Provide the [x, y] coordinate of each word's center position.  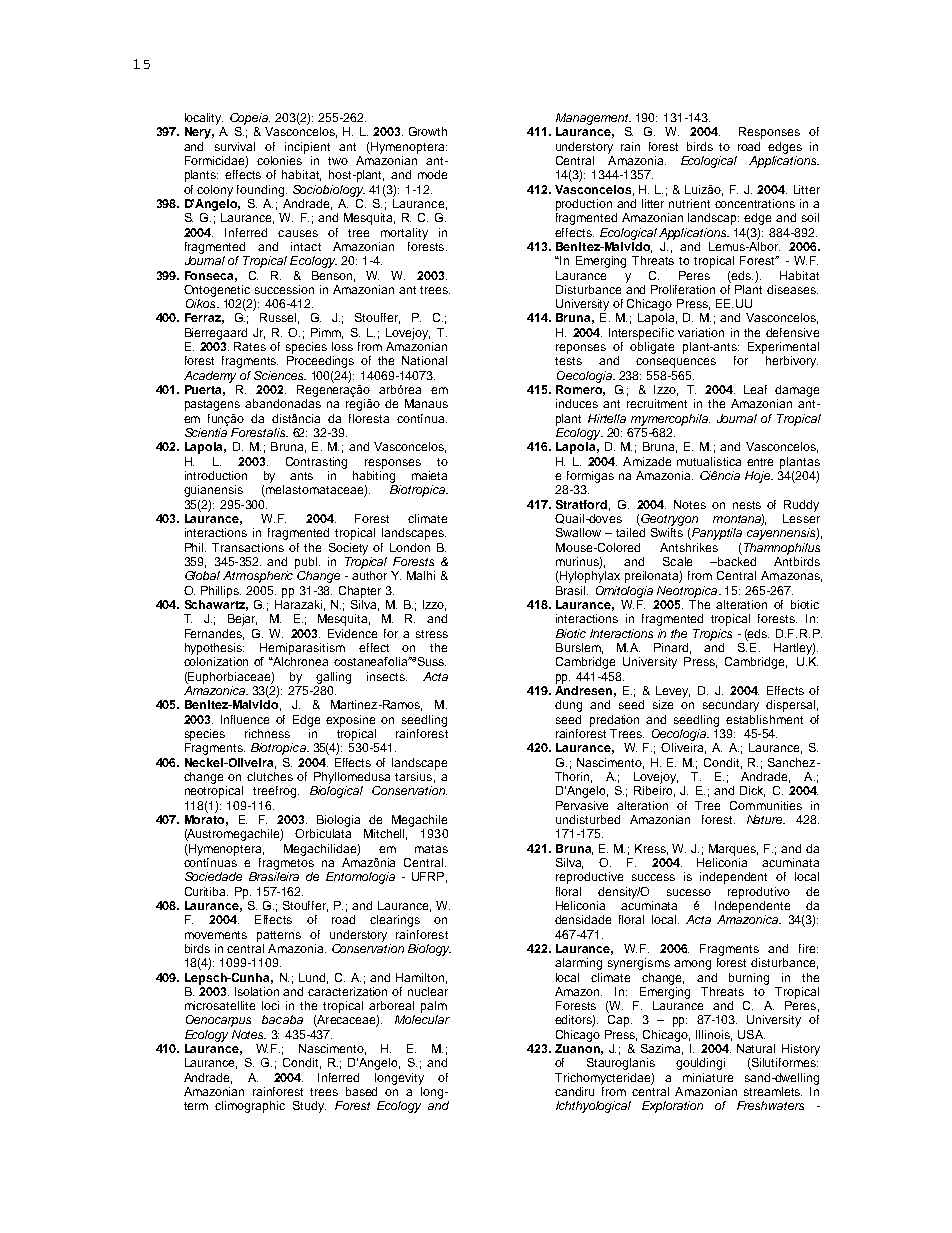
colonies [279, 160]
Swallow [578, 532]
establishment [764, 719]
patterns [279, 936]
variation [701, 332]
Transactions [248, 547]
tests [568, 361]
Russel [279, 318]
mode [432, 174]
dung [568, 706]
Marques [733, 850]
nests [747, 505]
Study [309, 1107]
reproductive [589, 878]
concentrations [755, 203]
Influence [245, 719]
